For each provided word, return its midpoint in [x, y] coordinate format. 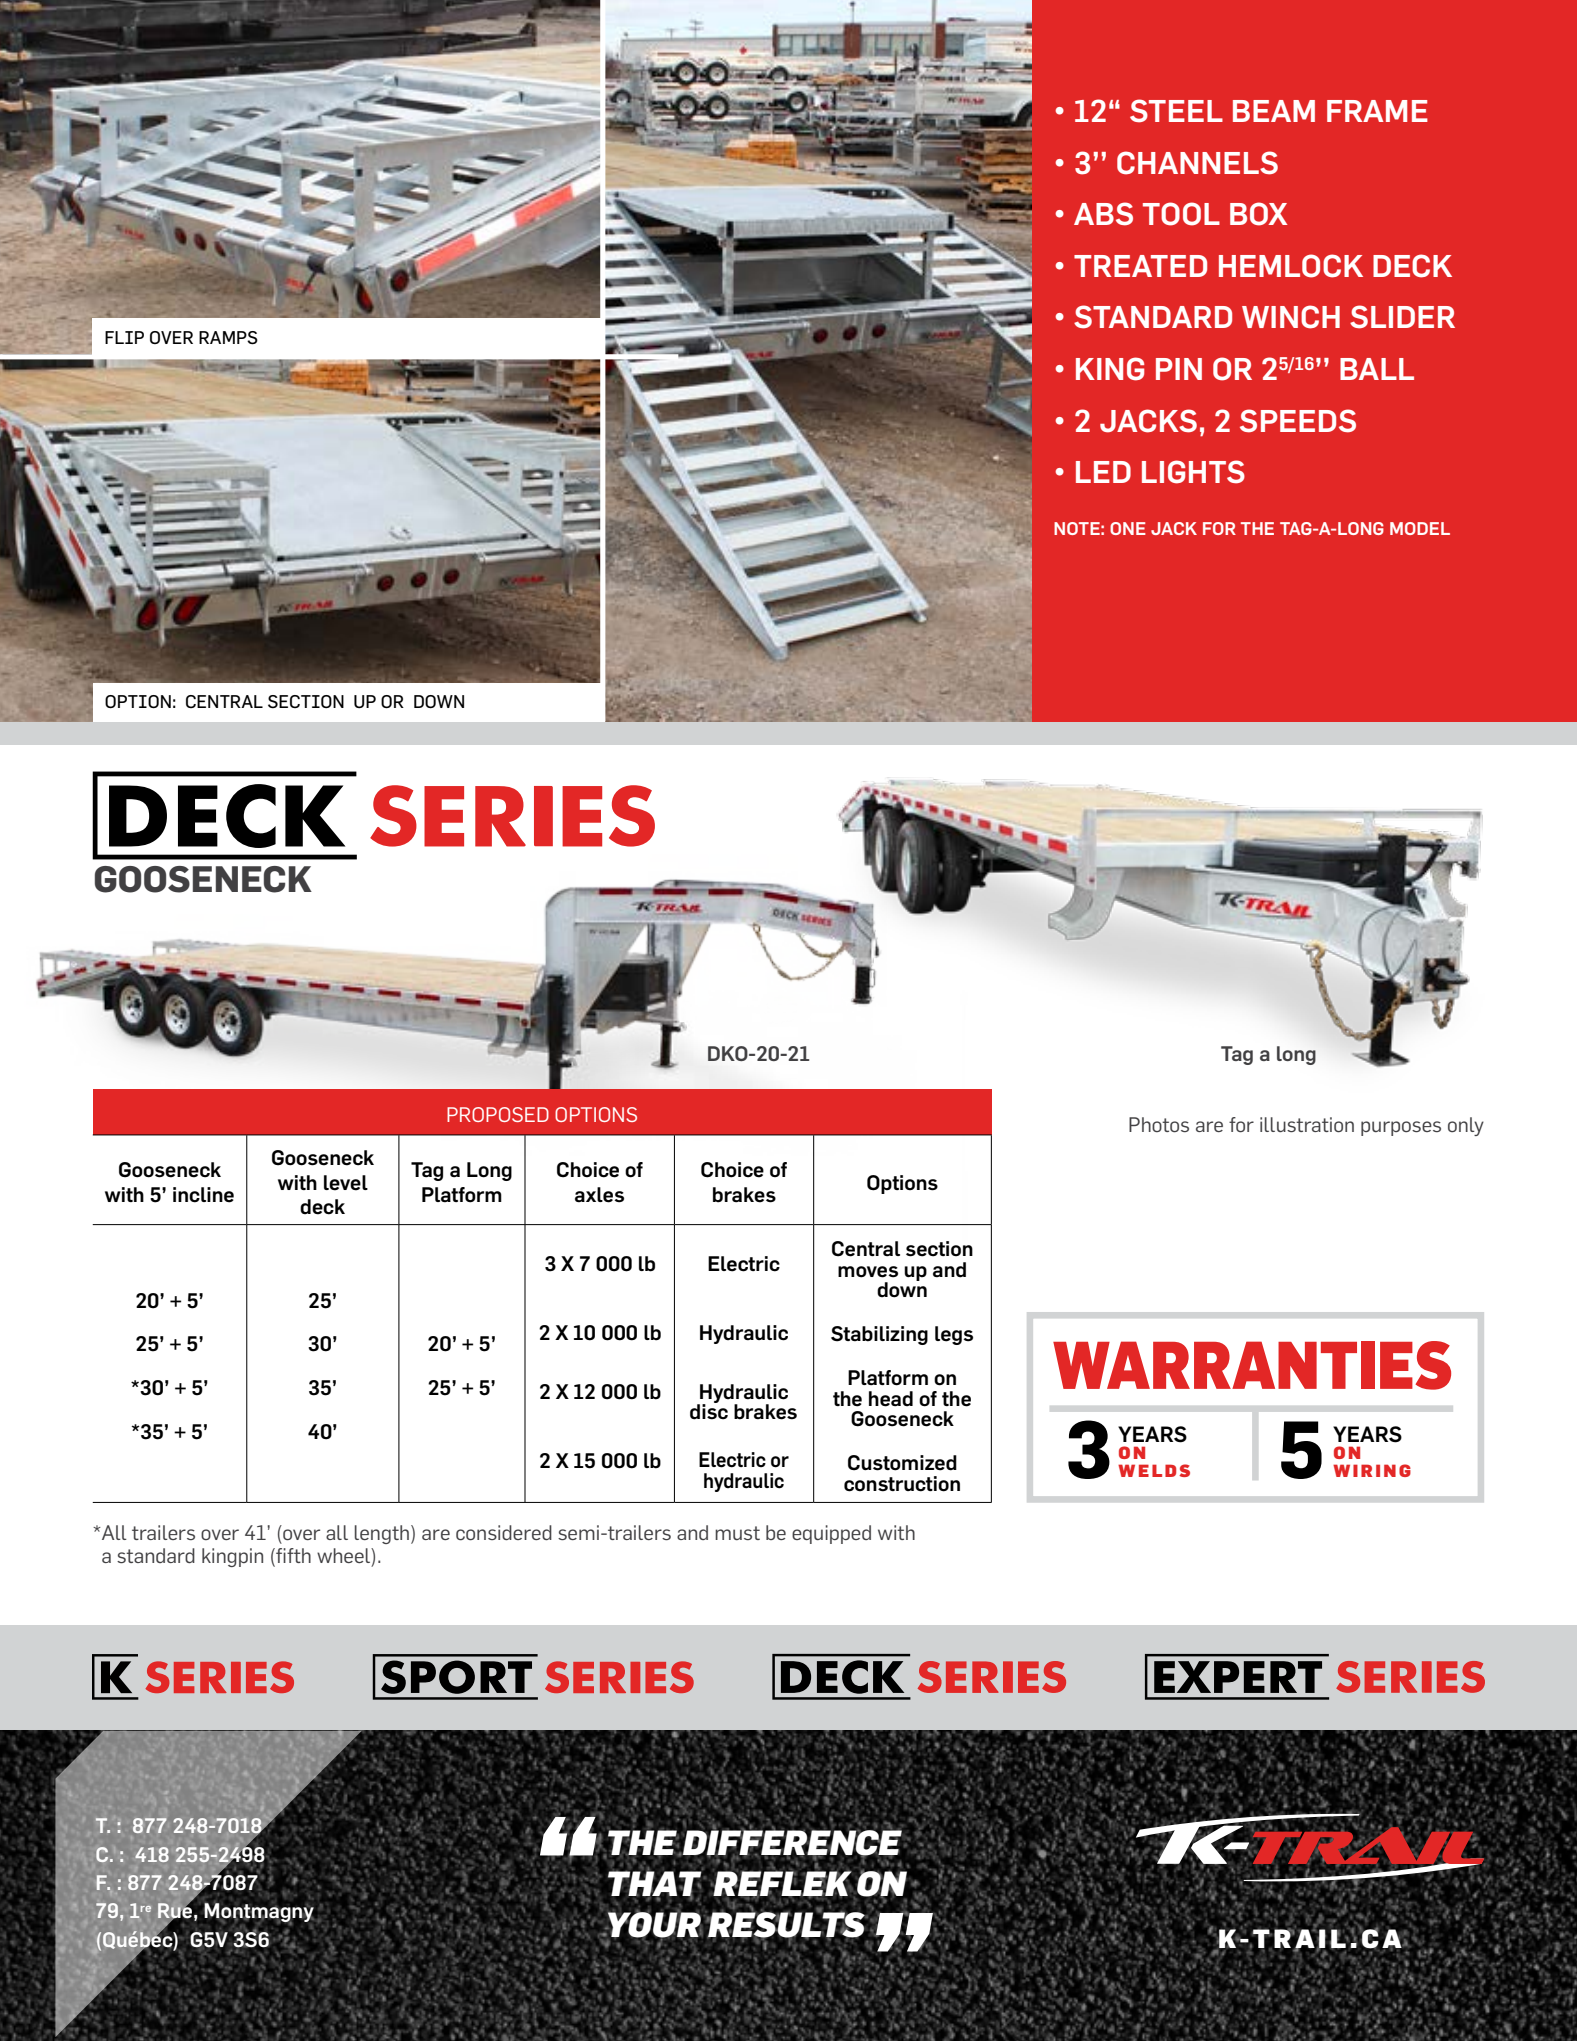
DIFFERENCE [793, 1843]
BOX [1258, 214]
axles [599, 1195]
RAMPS [228, 338]
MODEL [1420, 528]
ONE [1128, 528]
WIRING [1372, 1470]
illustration [1307, 1125]
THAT [655, 1884]
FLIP [124, 337]
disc [709, 1411]
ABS [1103, 214]
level [346, 1183]
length [382, 1534]
